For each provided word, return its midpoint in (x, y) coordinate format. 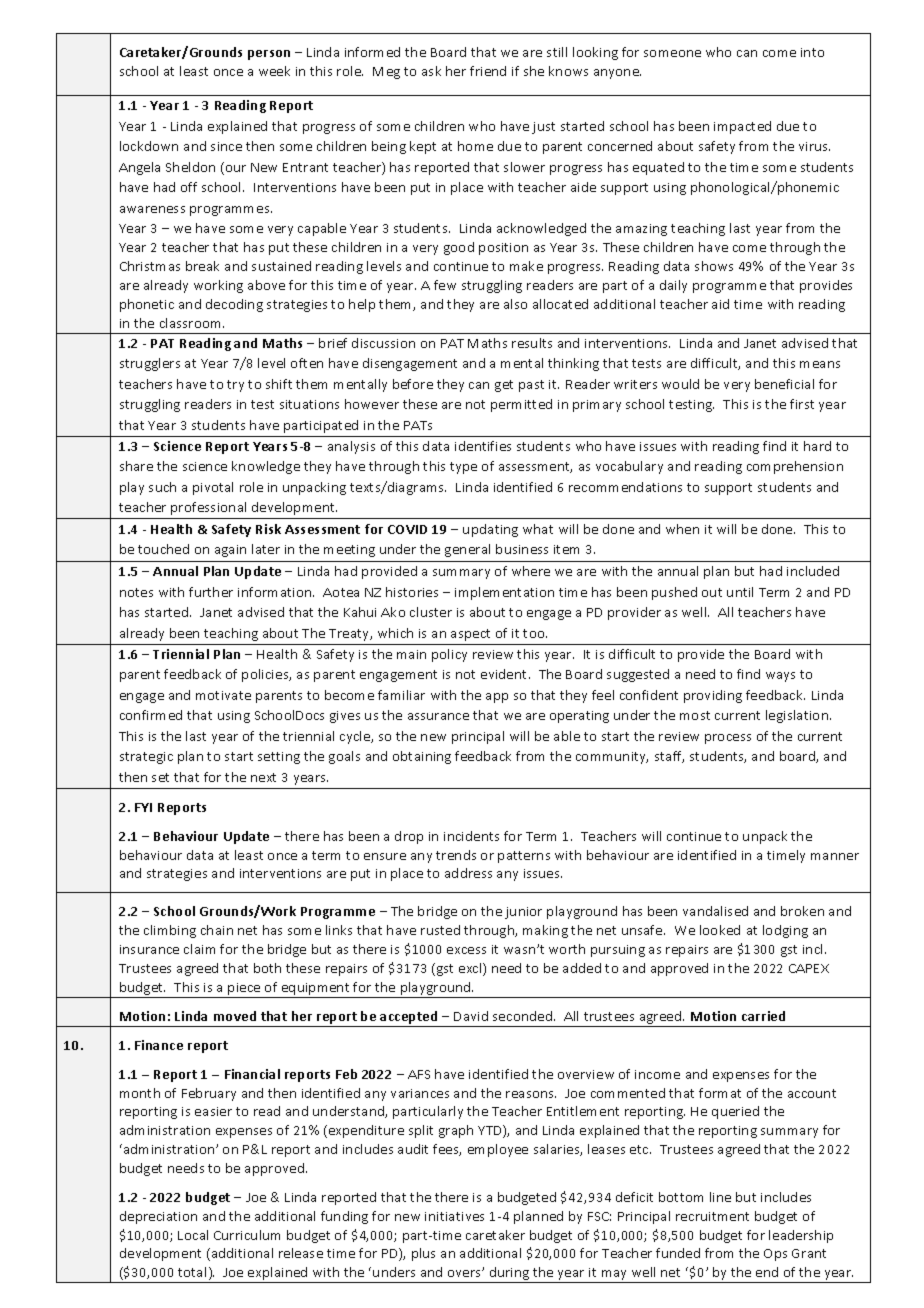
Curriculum (247, 1235)
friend (488, 71)
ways (780, 677)
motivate (223, 695)
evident (505, 674)
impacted (742, 127)
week (274, 71)
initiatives (454, 1216)
